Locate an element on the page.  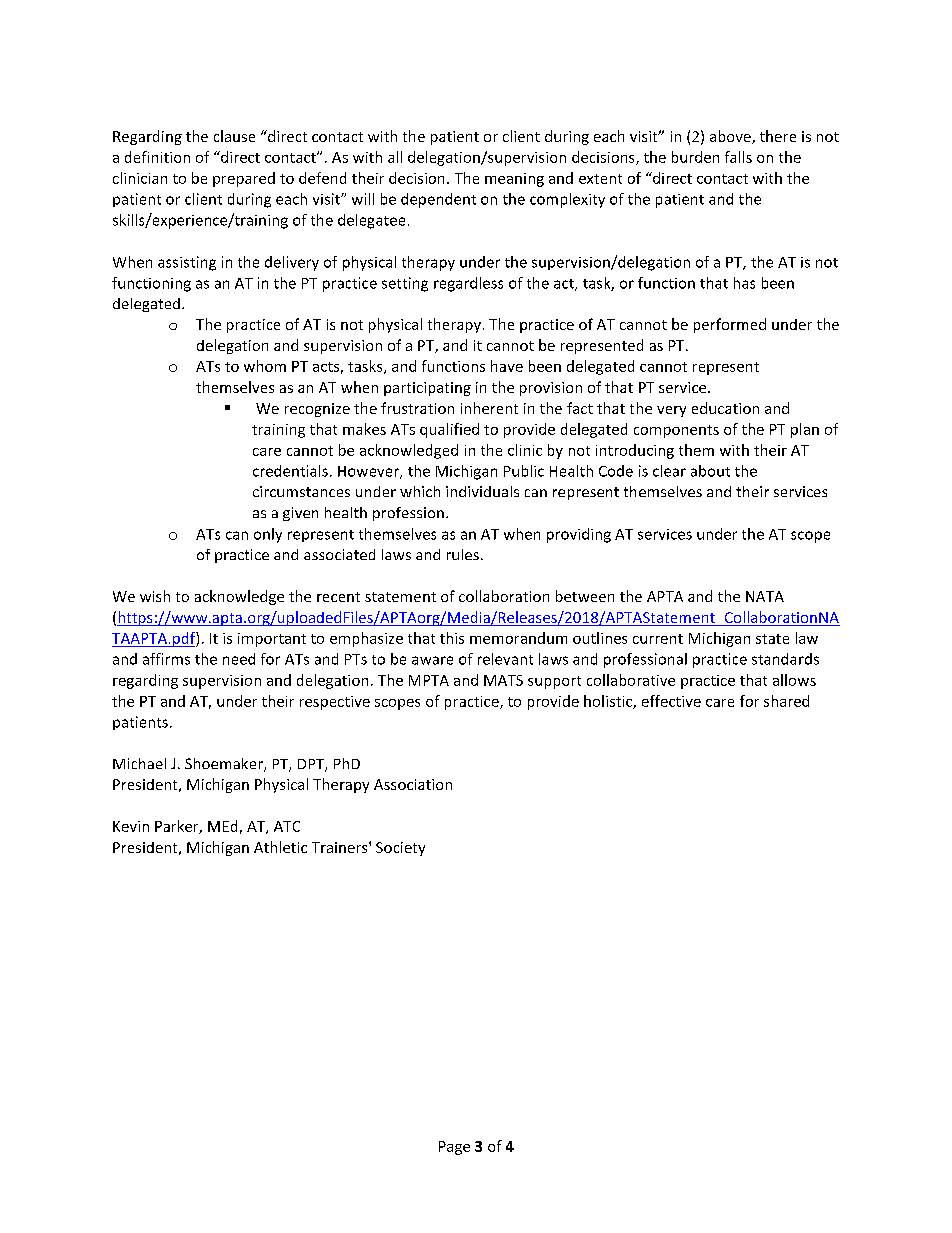
falls is located at coordinates (738, 157).
